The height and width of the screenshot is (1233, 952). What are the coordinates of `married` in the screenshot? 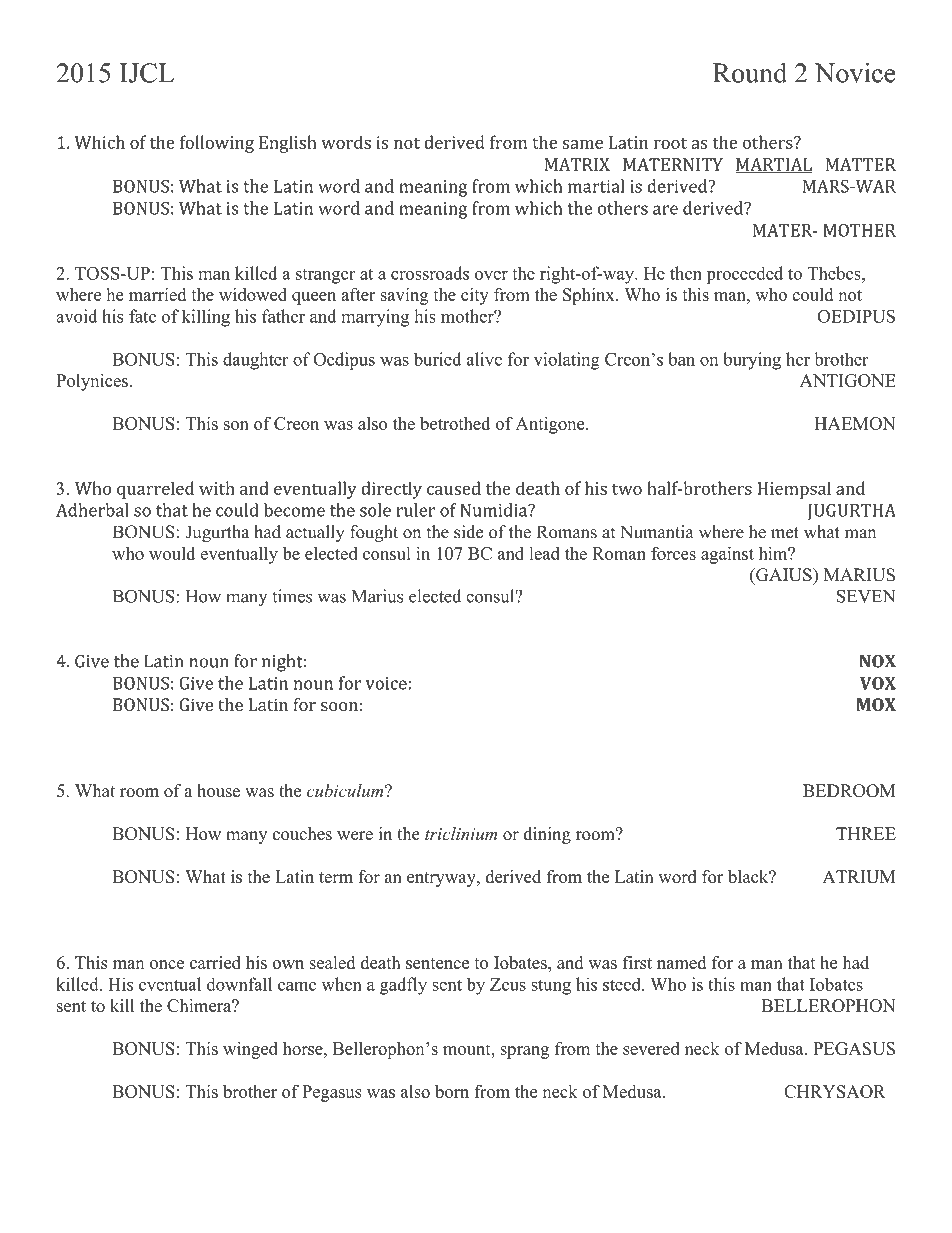 It's located at (157, 294).
